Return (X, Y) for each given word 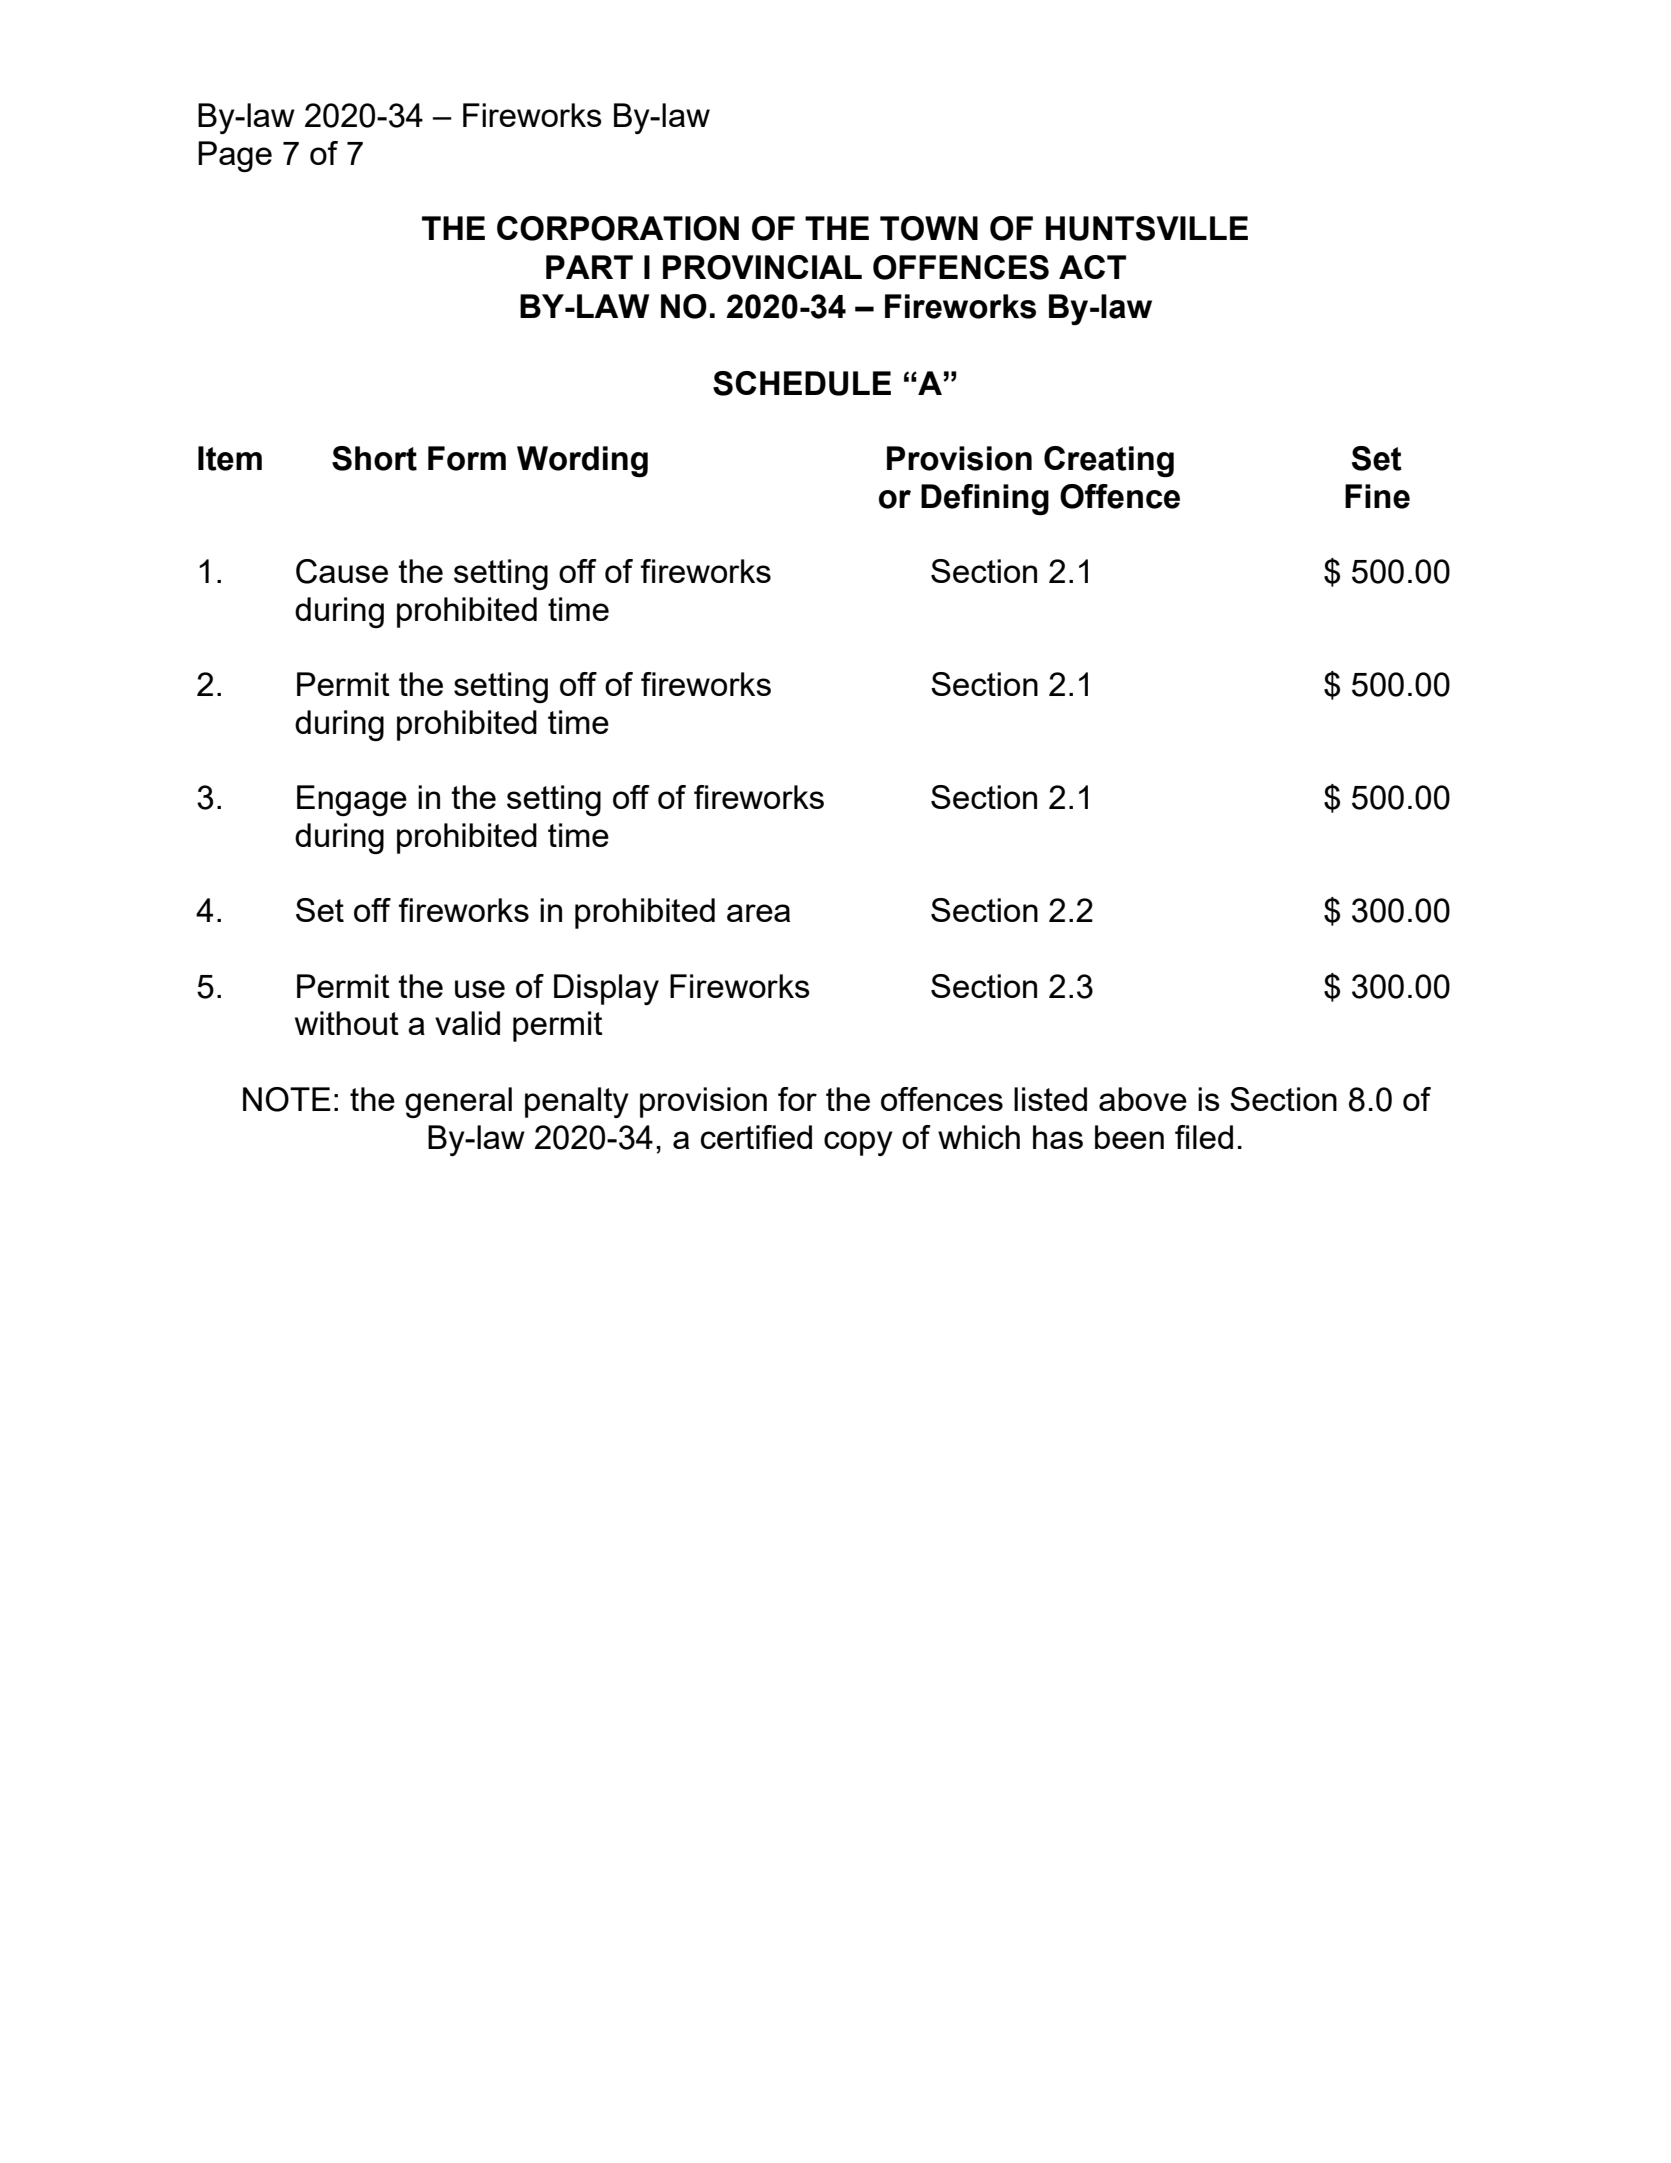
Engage (352, 800)
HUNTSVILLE (1147, 228)
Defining (985, 499)
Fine (1377, 496)
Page (235, 156)
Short (374, 458)
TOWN (929, 228)
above (1143, 1099)
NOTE (287, 1099)
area (758, 913)
